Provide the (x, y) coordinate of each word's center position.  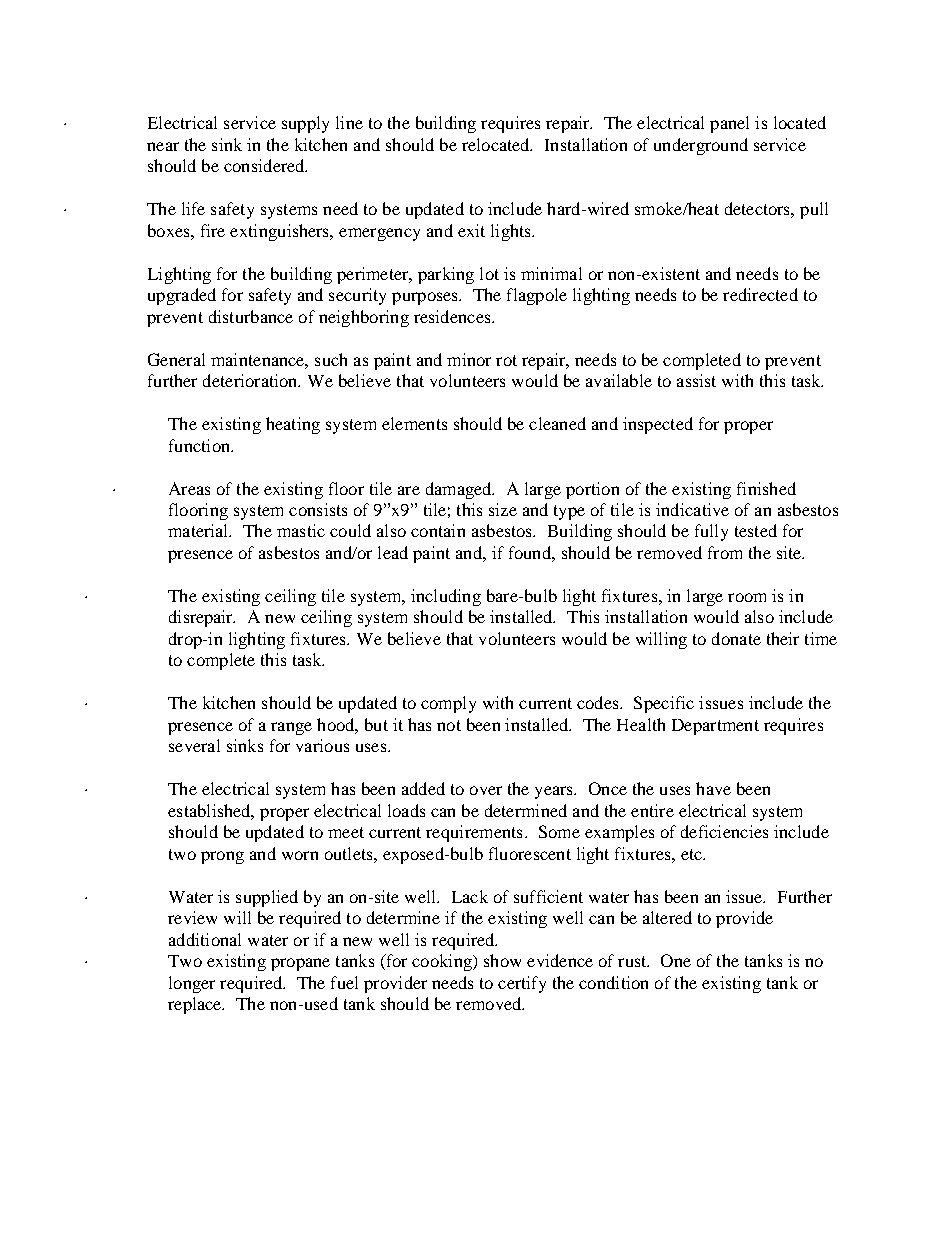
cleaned (557, 423)
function (200, 445)
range (291, 728)
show (502, 960)
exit (471, 230)
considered (265, 165)
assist (696, 380)
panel (729, 124)
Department (715, 727)
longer (192, 984)
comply (448, 704)
